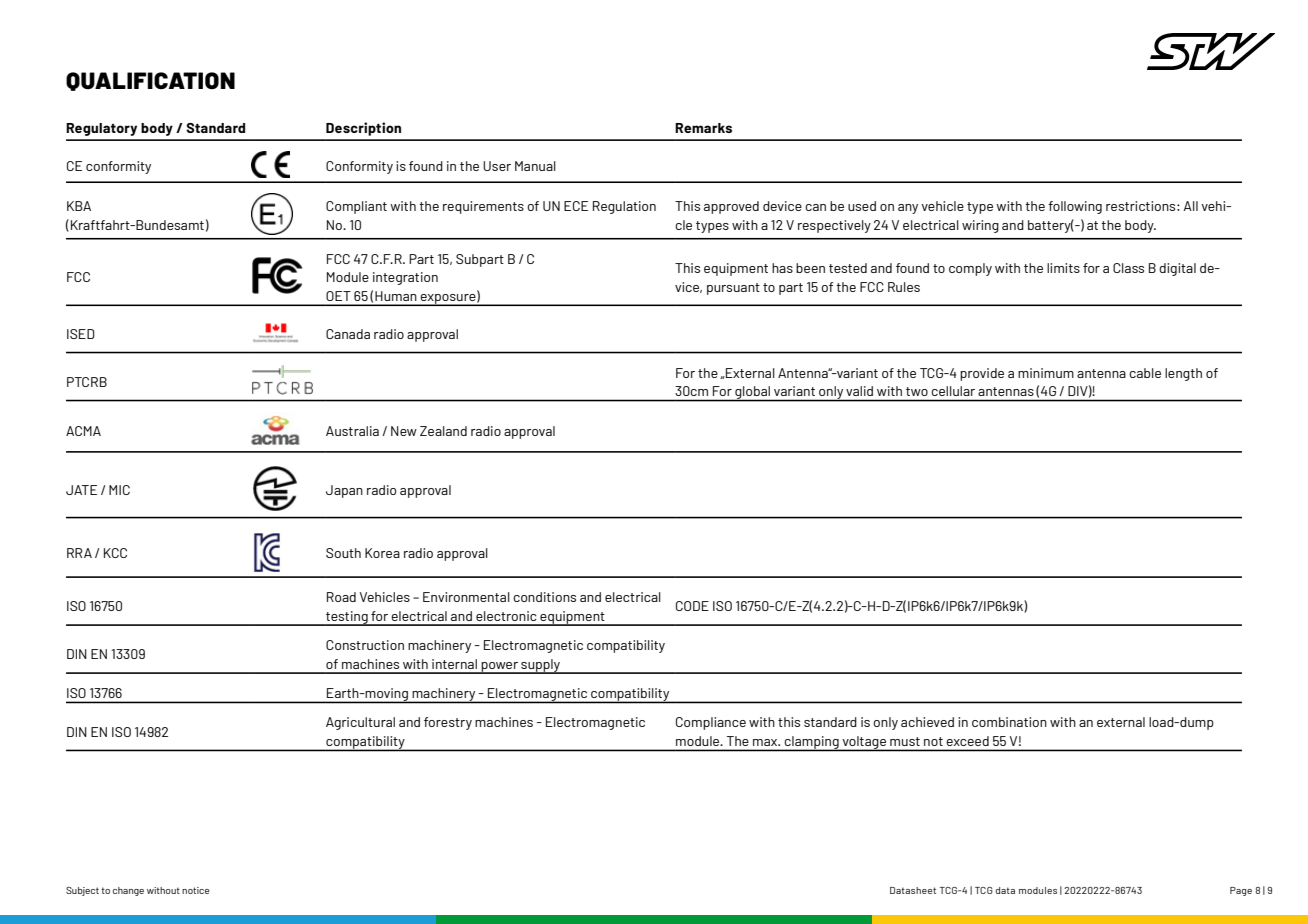 This page has width=1308, height=924. Describe the element at coordinates (692, 606) in the page. I see `CODE` at that location.
